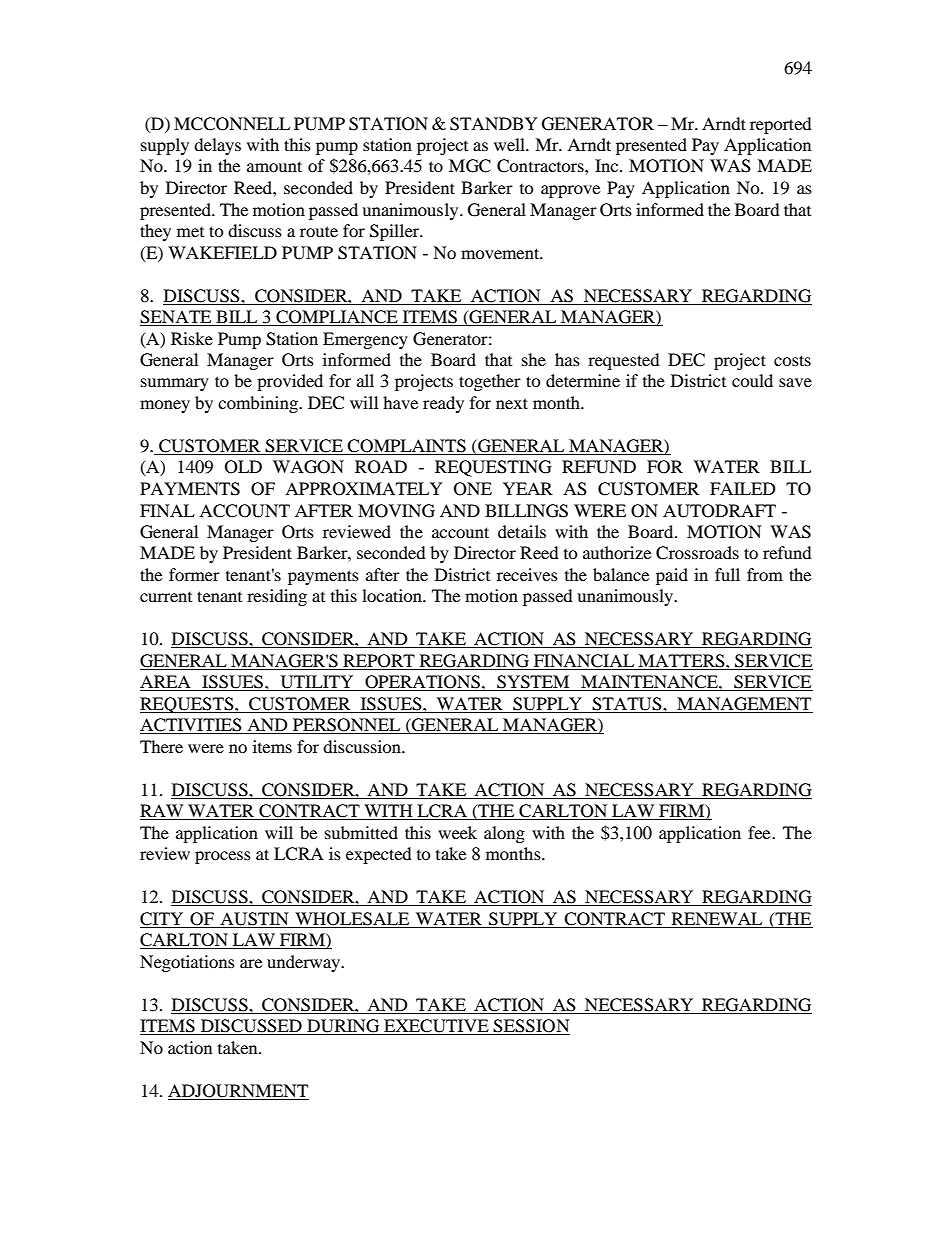 The image size is (952, 1233). Describe the element at coordinates (727, 574) in the document. I see `full` at that location.
